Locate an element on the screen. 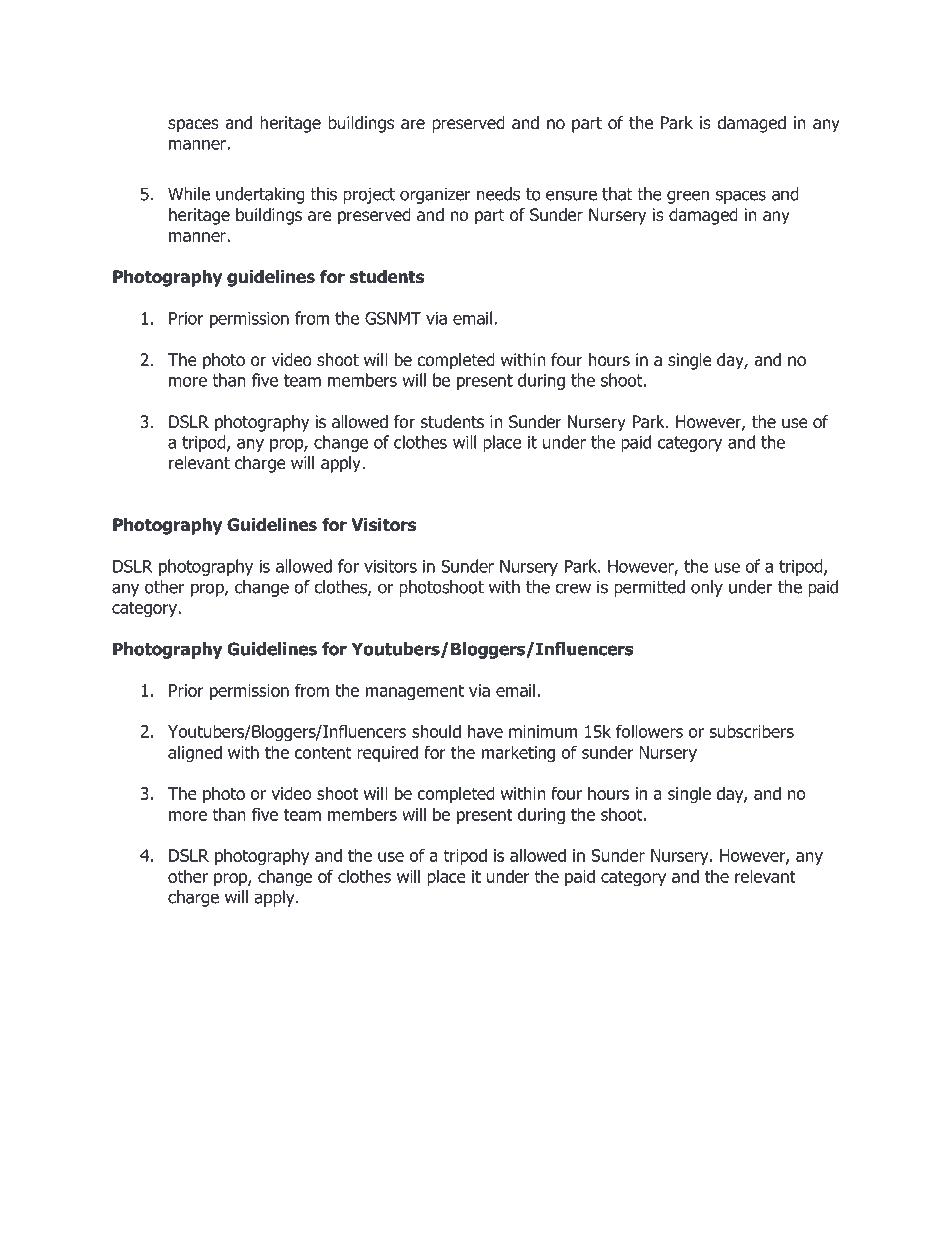 The height and width of the screenshot is (1233, 952). have is located at coordinates (485, 731).
